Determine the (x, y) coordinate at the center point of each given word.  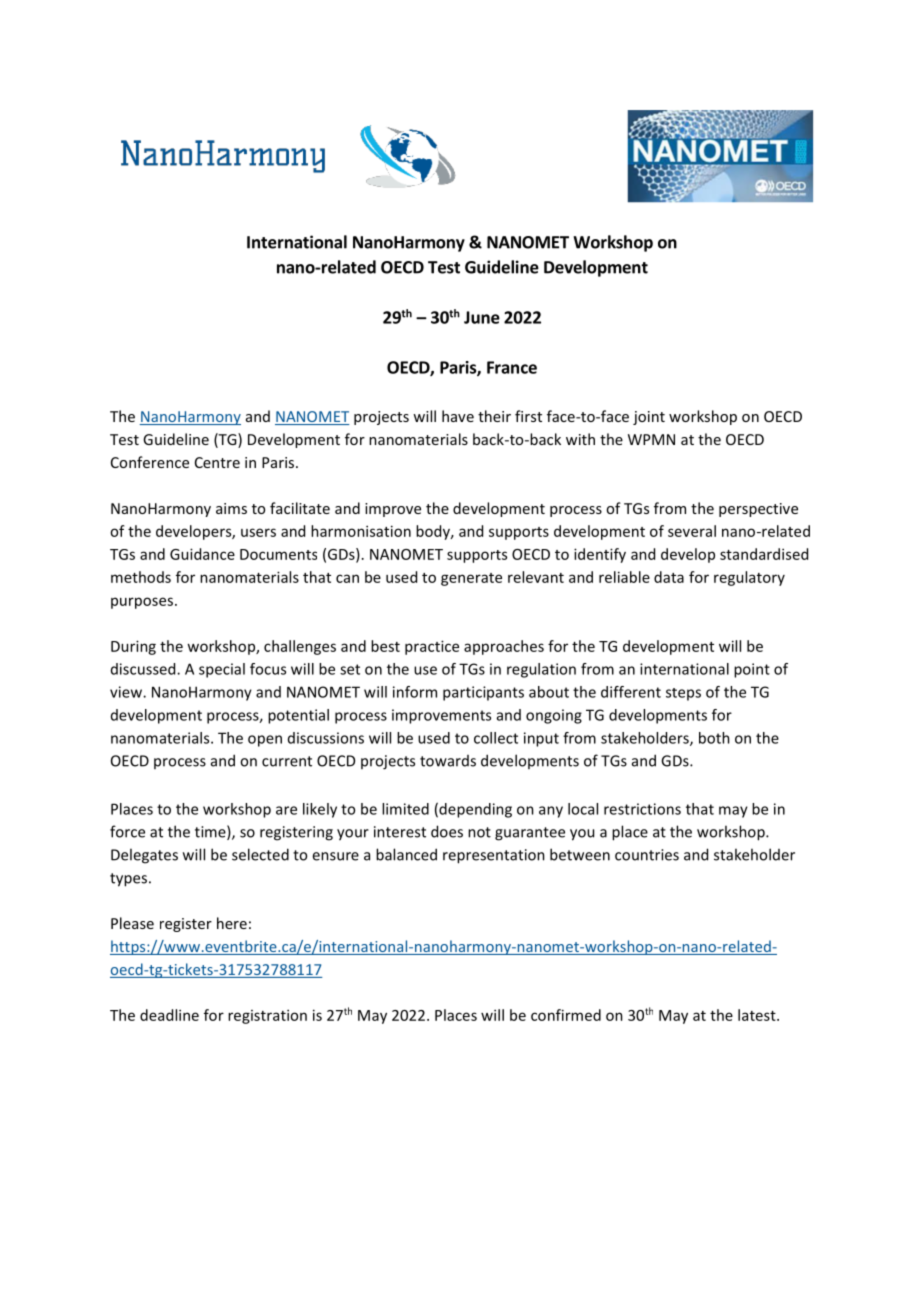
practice (432, 647)
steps (683, 694)
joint (649, 418)
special (222, 670)
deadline (169, 1015)
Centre (217, 462)
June (482, 317)
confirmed (566, 1015)
